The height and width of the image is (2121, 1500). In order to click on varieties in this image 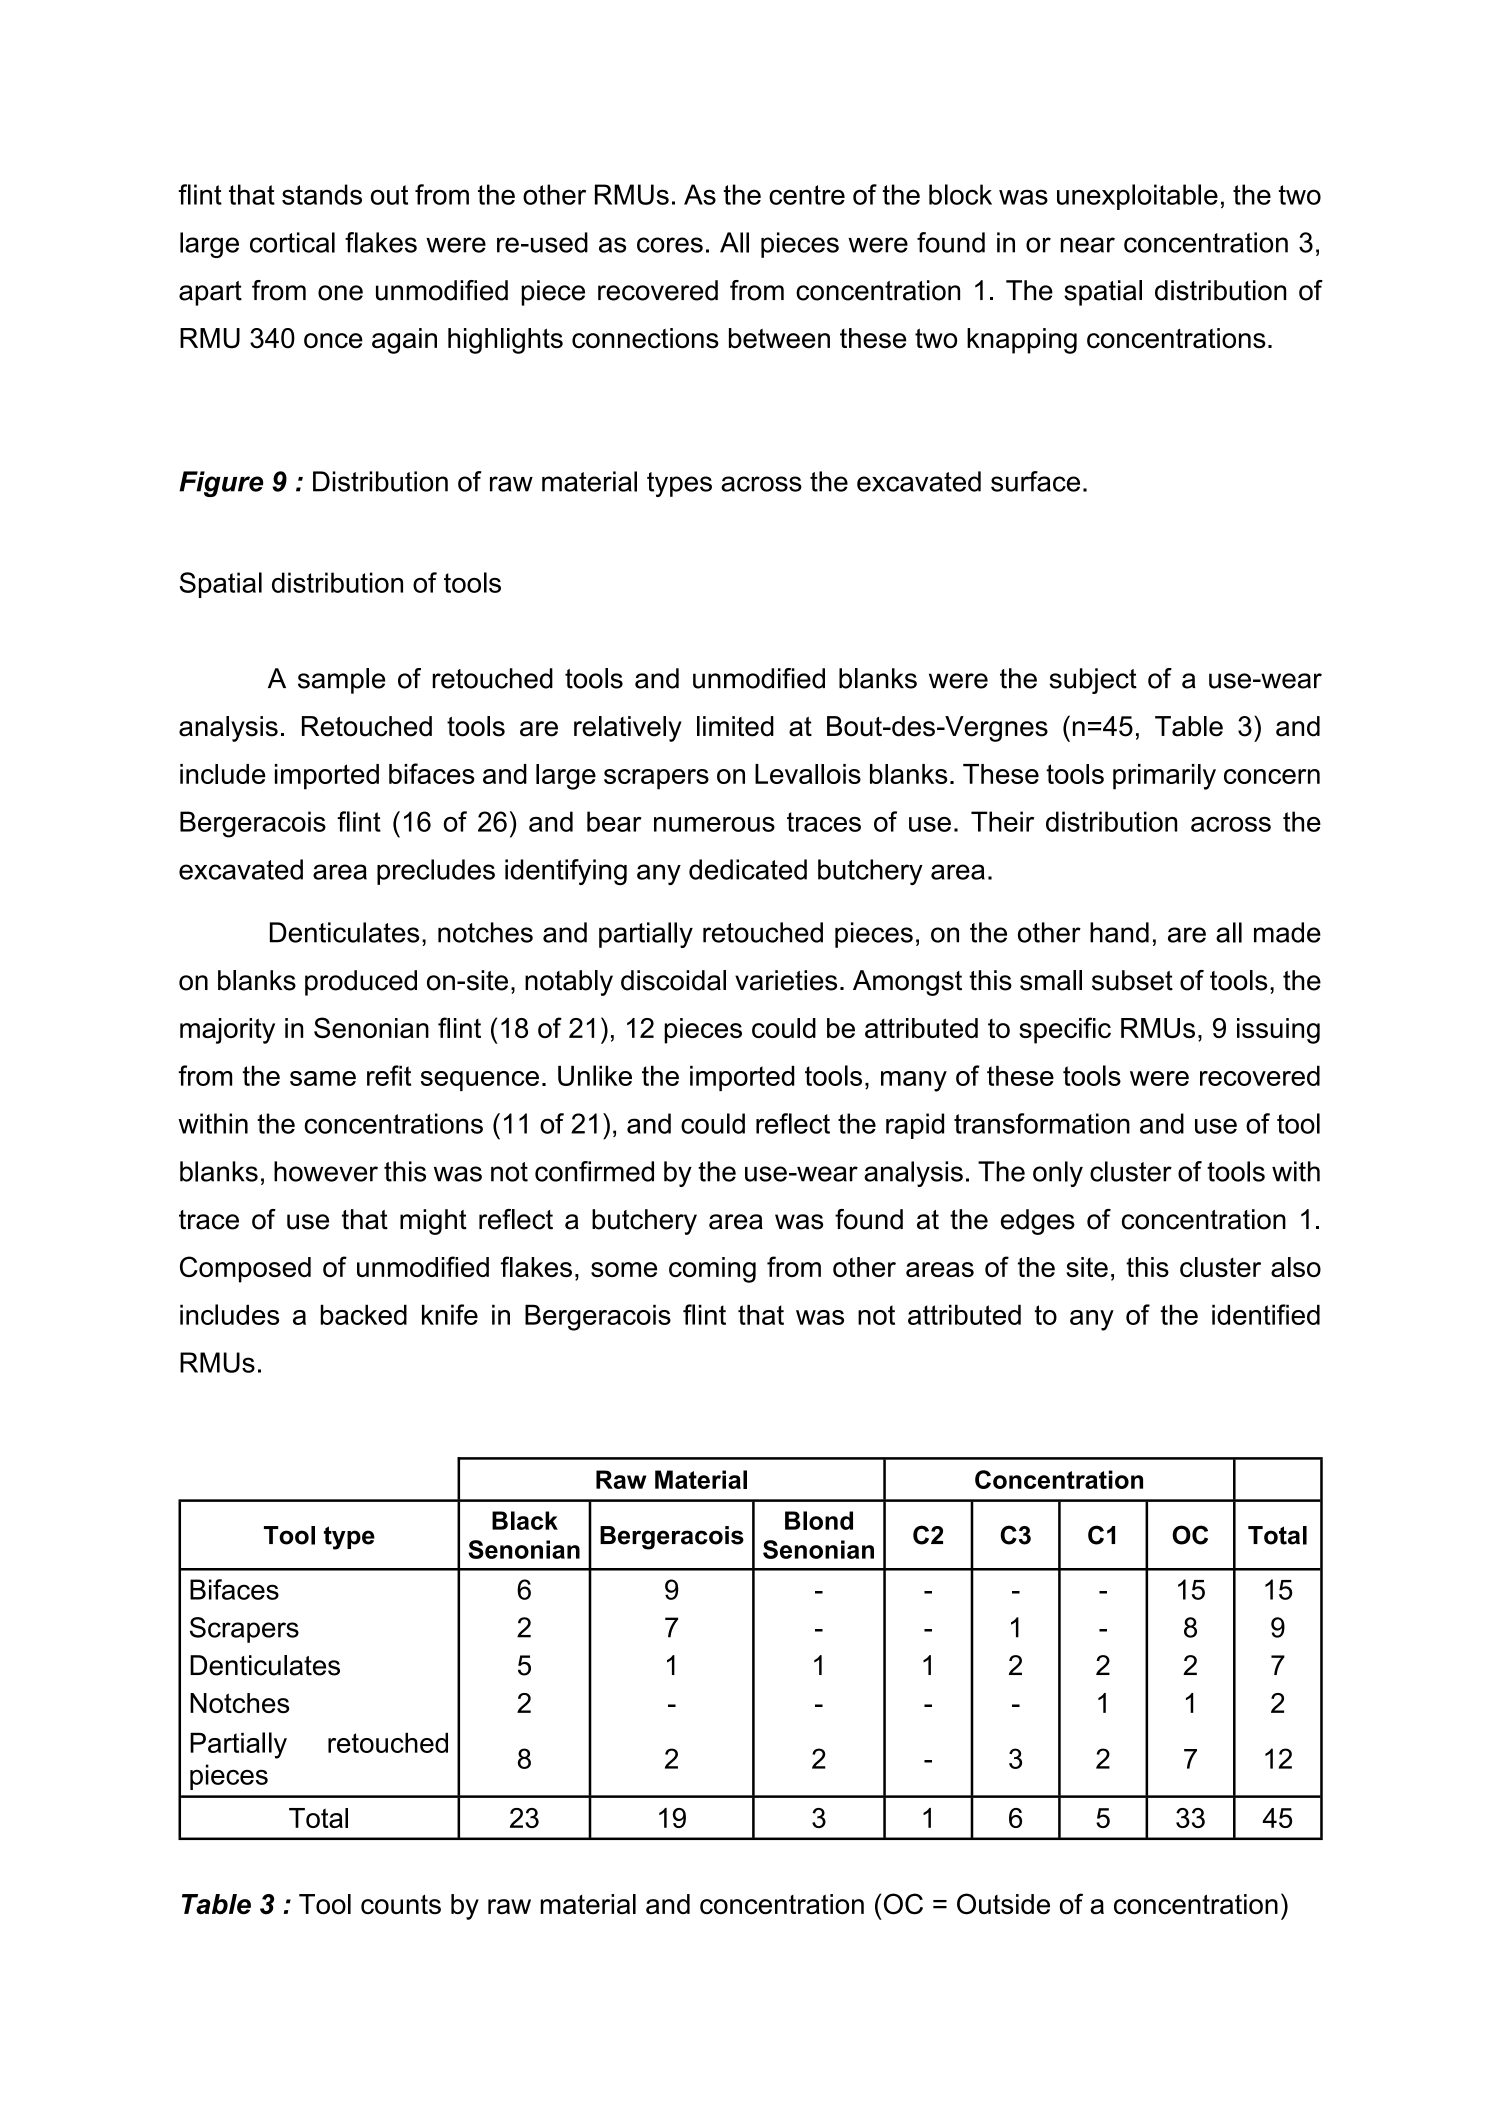, I will do `click(786, 980)`.
